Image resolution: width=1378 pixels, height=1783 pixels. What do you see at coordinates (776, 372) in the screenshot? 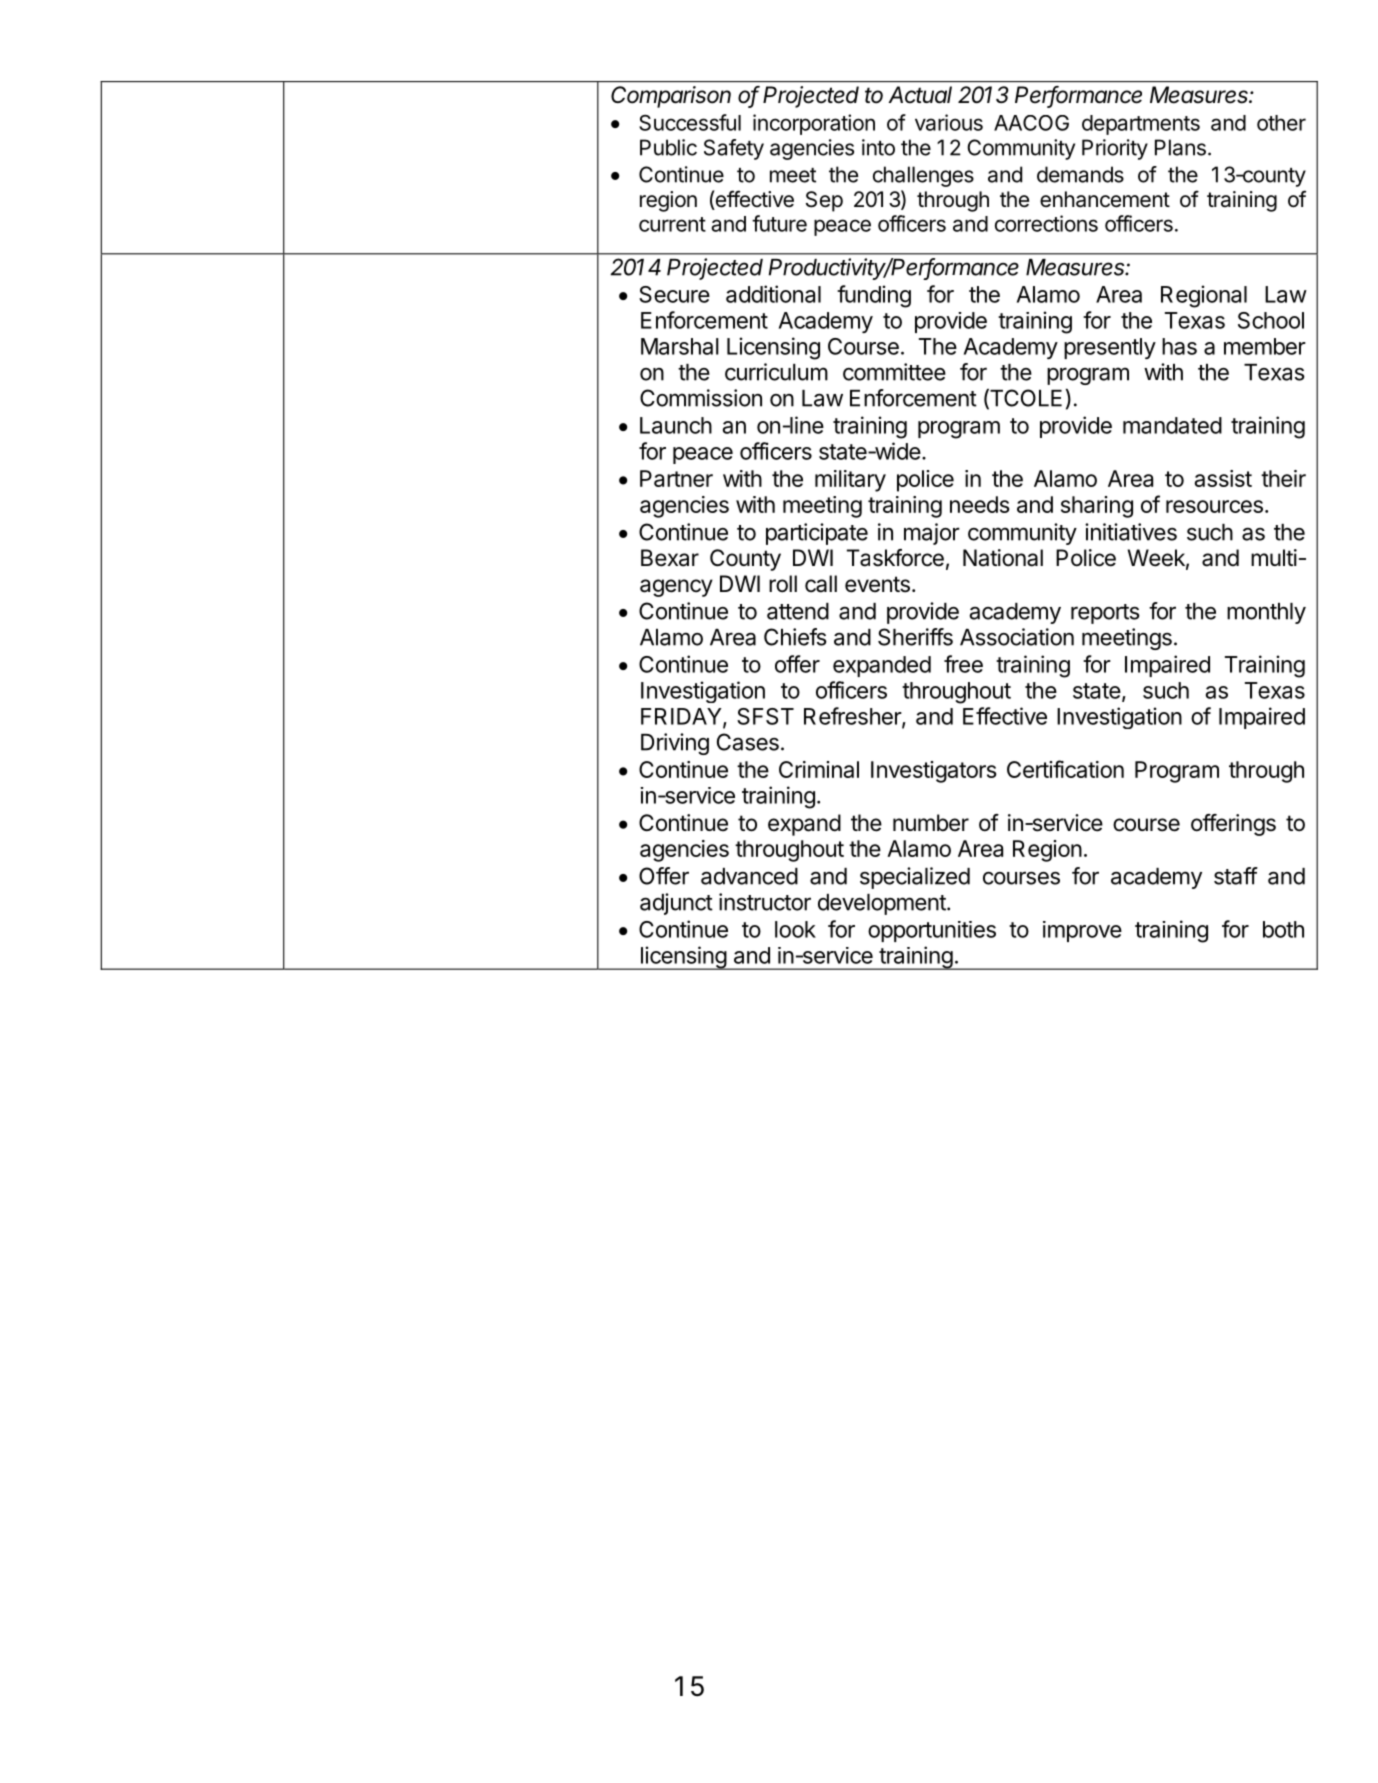
I see `curriculum` at bounding box center [776, 372].
